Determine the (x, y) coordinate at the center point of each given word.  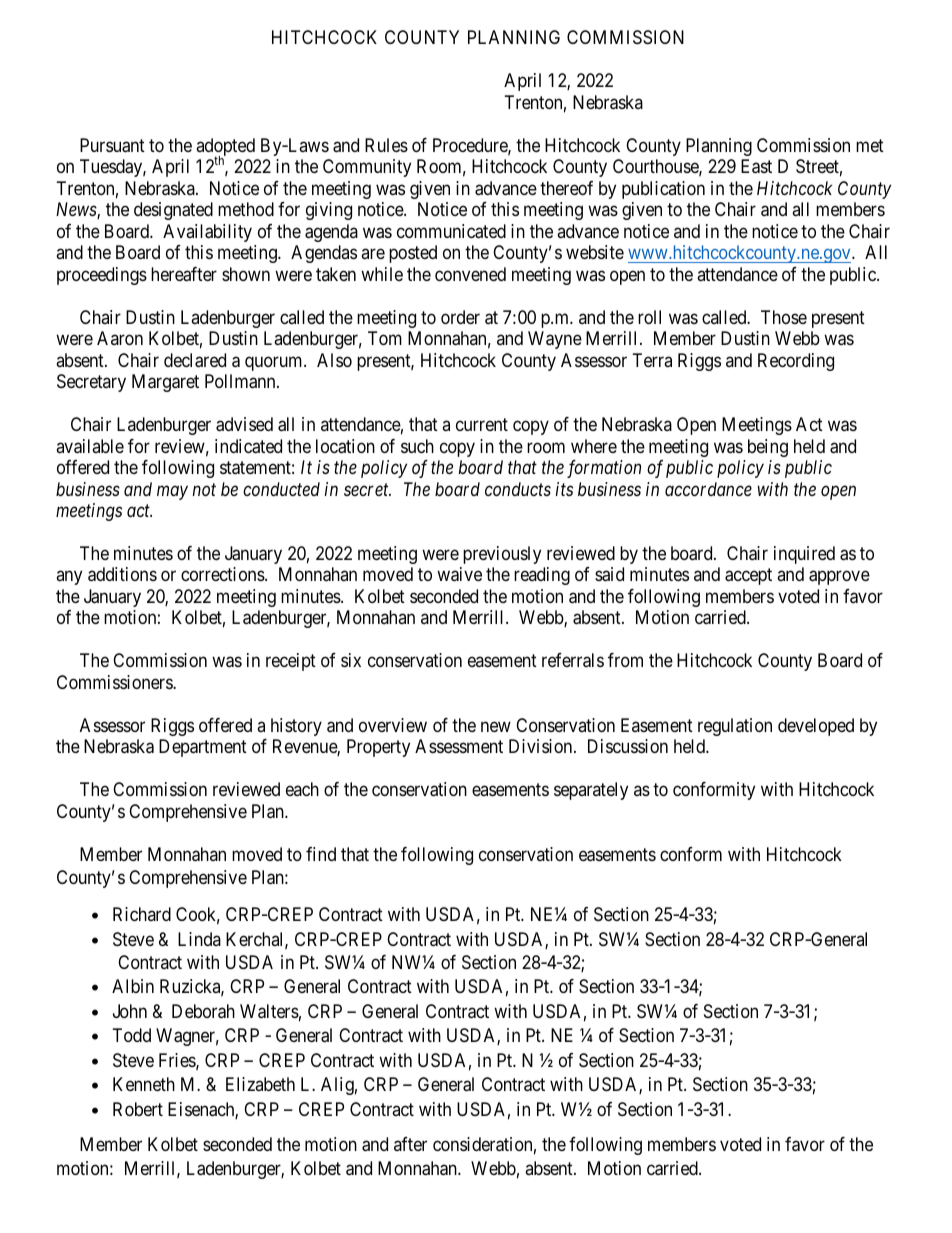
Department (203, 748)
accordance (708, 489)
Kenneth (144, 1084)
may (172, 492)
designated (173, 211)
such (417, 446)
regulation (735, 727)
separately (591, 791)
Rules (386, 145)
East (756, 166)
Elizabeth (260, 1084)
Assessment (459, 746)
